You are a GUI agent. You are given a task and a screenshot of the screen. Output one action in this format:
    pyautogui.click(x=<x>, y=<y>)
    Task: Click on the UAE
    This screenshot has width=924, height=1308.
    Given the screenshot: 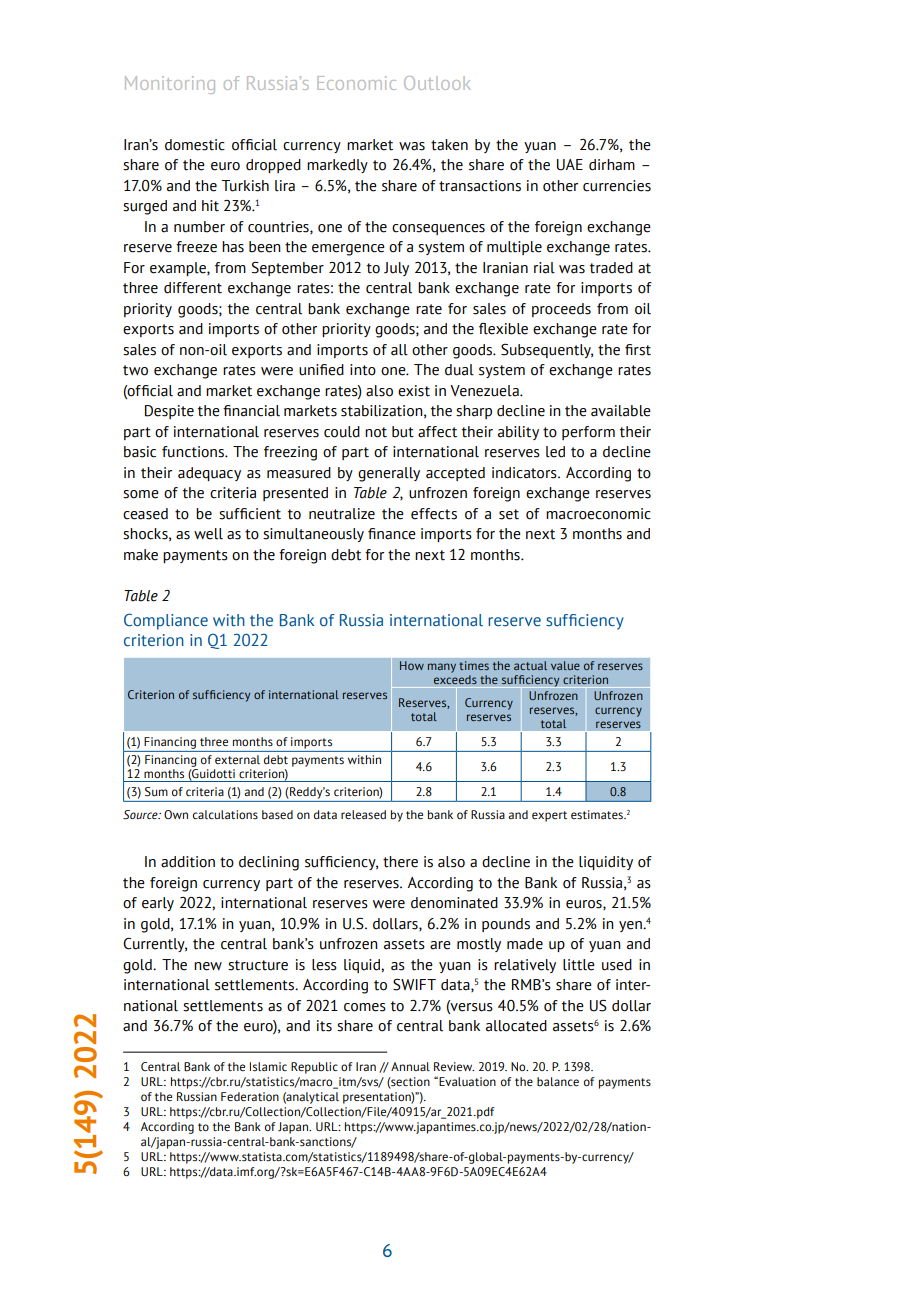 What is the action you would take?
    pyautogui.click(x=570, y=165)
